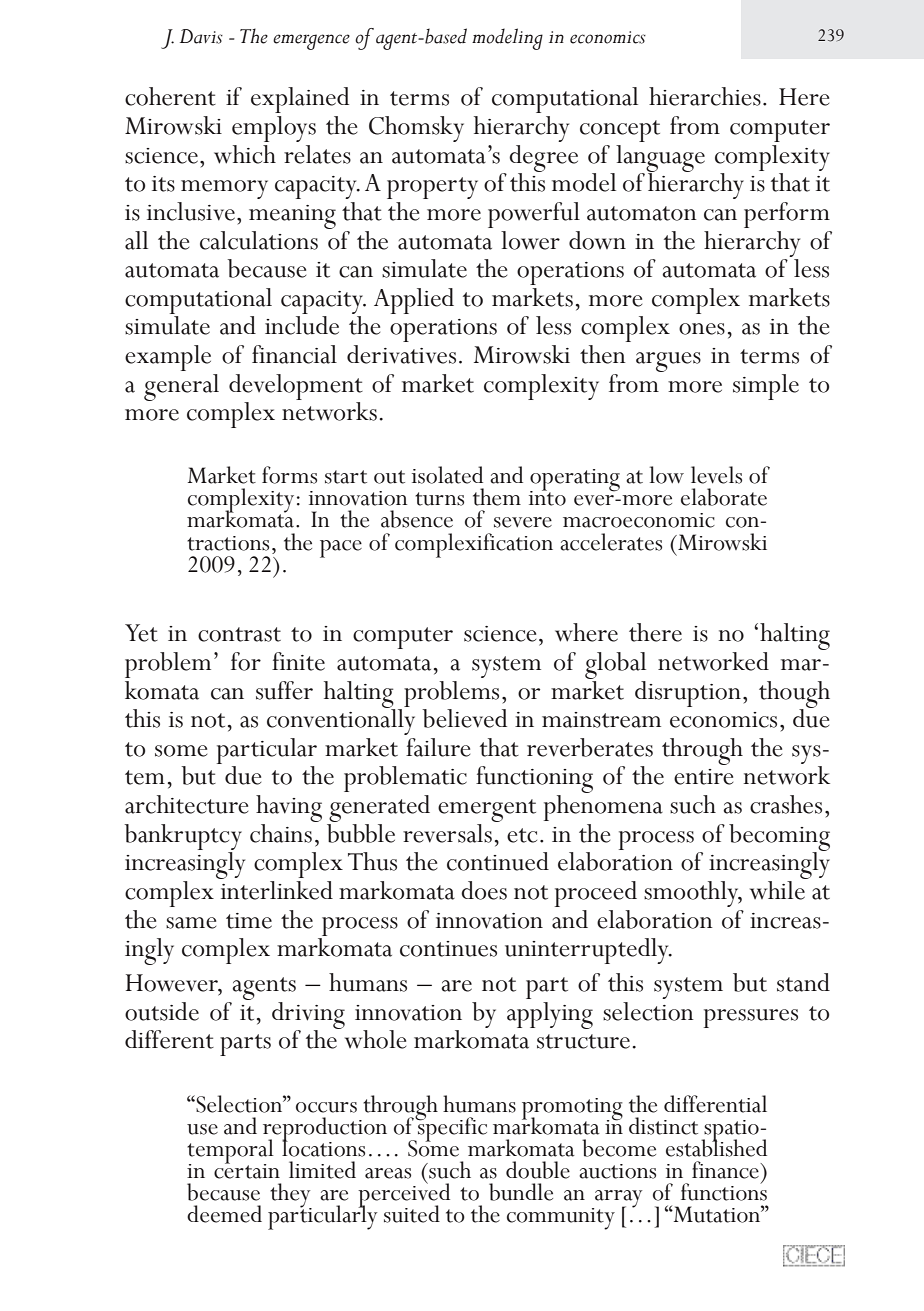 Image resolution: width=924 pixels, height=1311 pixels. I want to click on functions, so click(724, 1191).
